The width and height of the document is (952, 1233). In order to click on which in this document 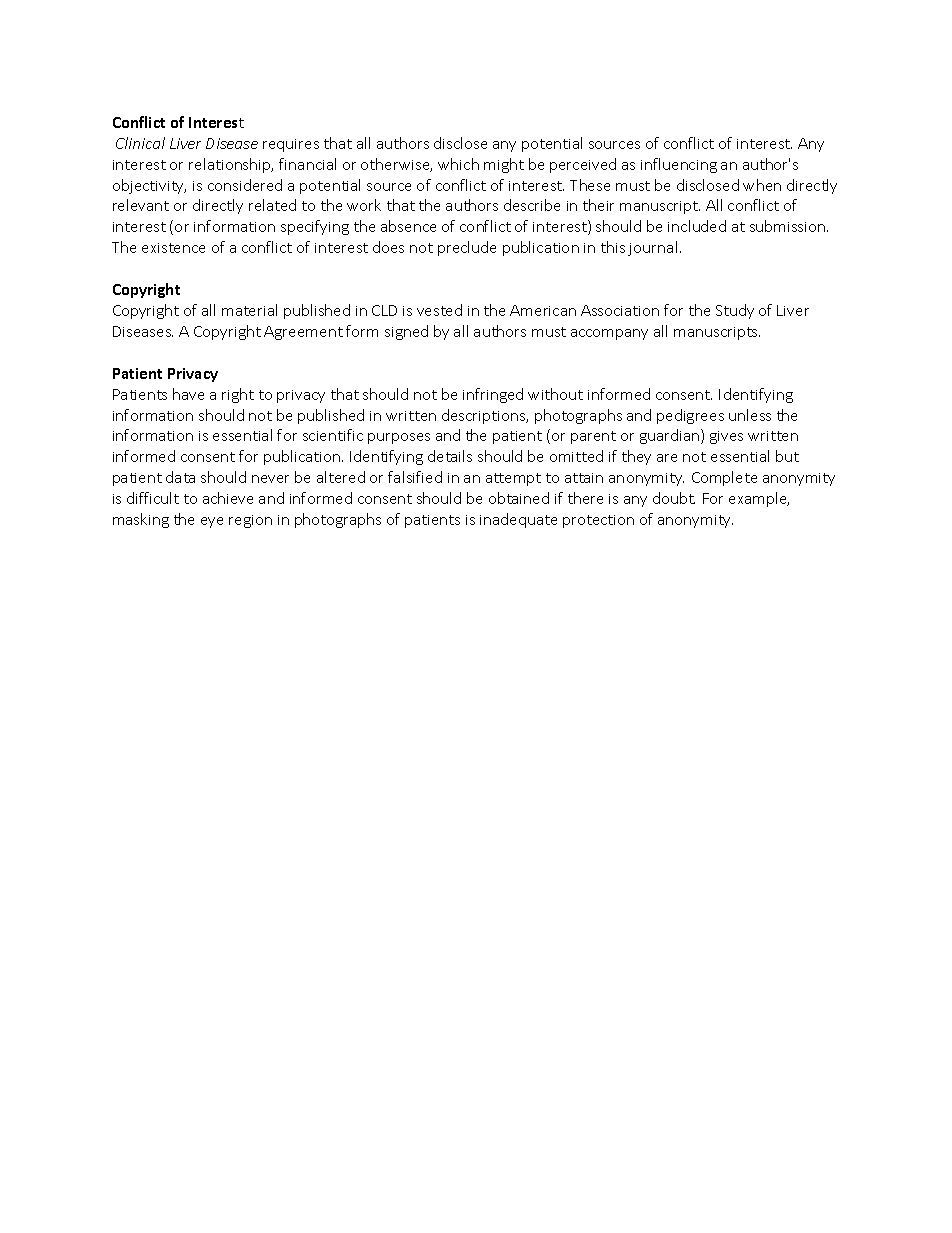, I will do `click(458, 164)`.
